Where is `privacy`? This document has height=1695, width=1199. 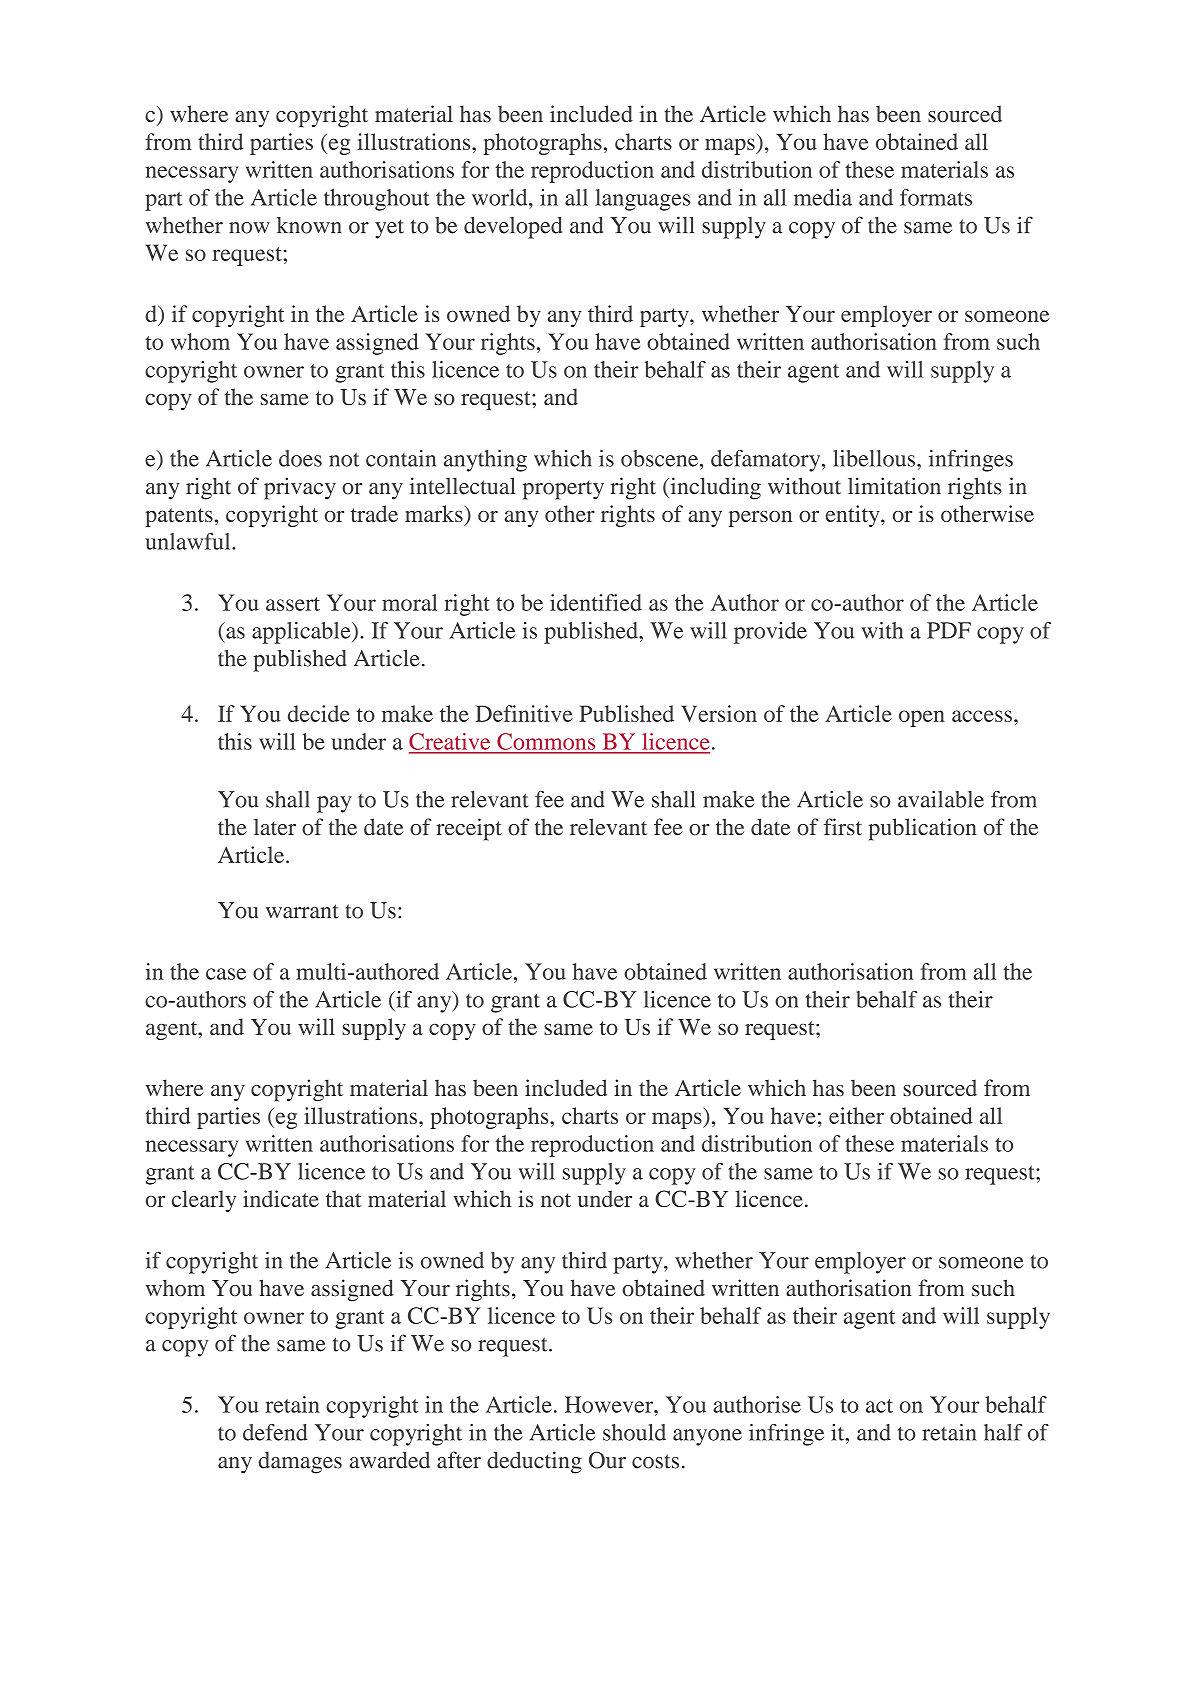
privacy is located at coordinates (300, 488).
